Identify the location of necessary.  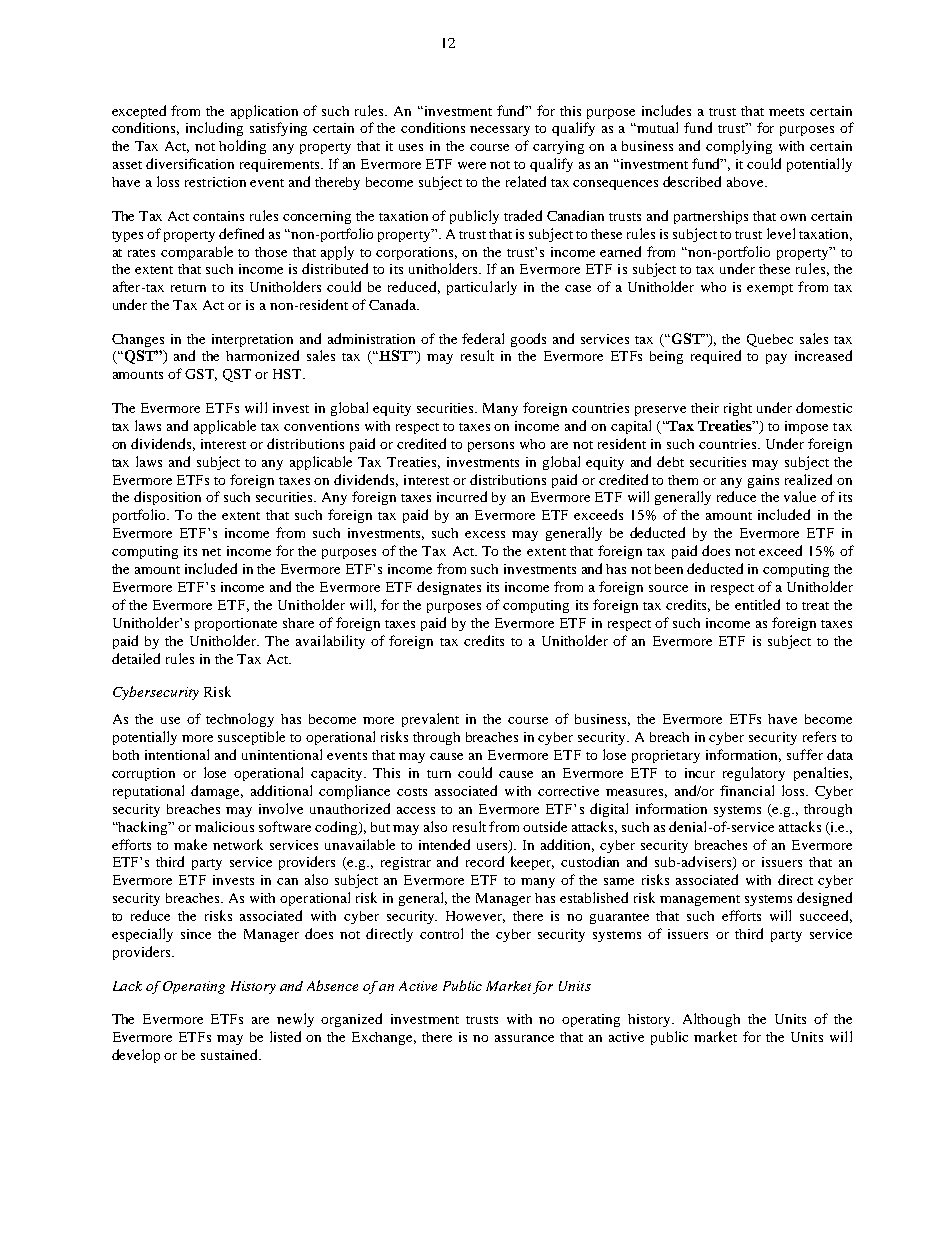
(500, 131).
